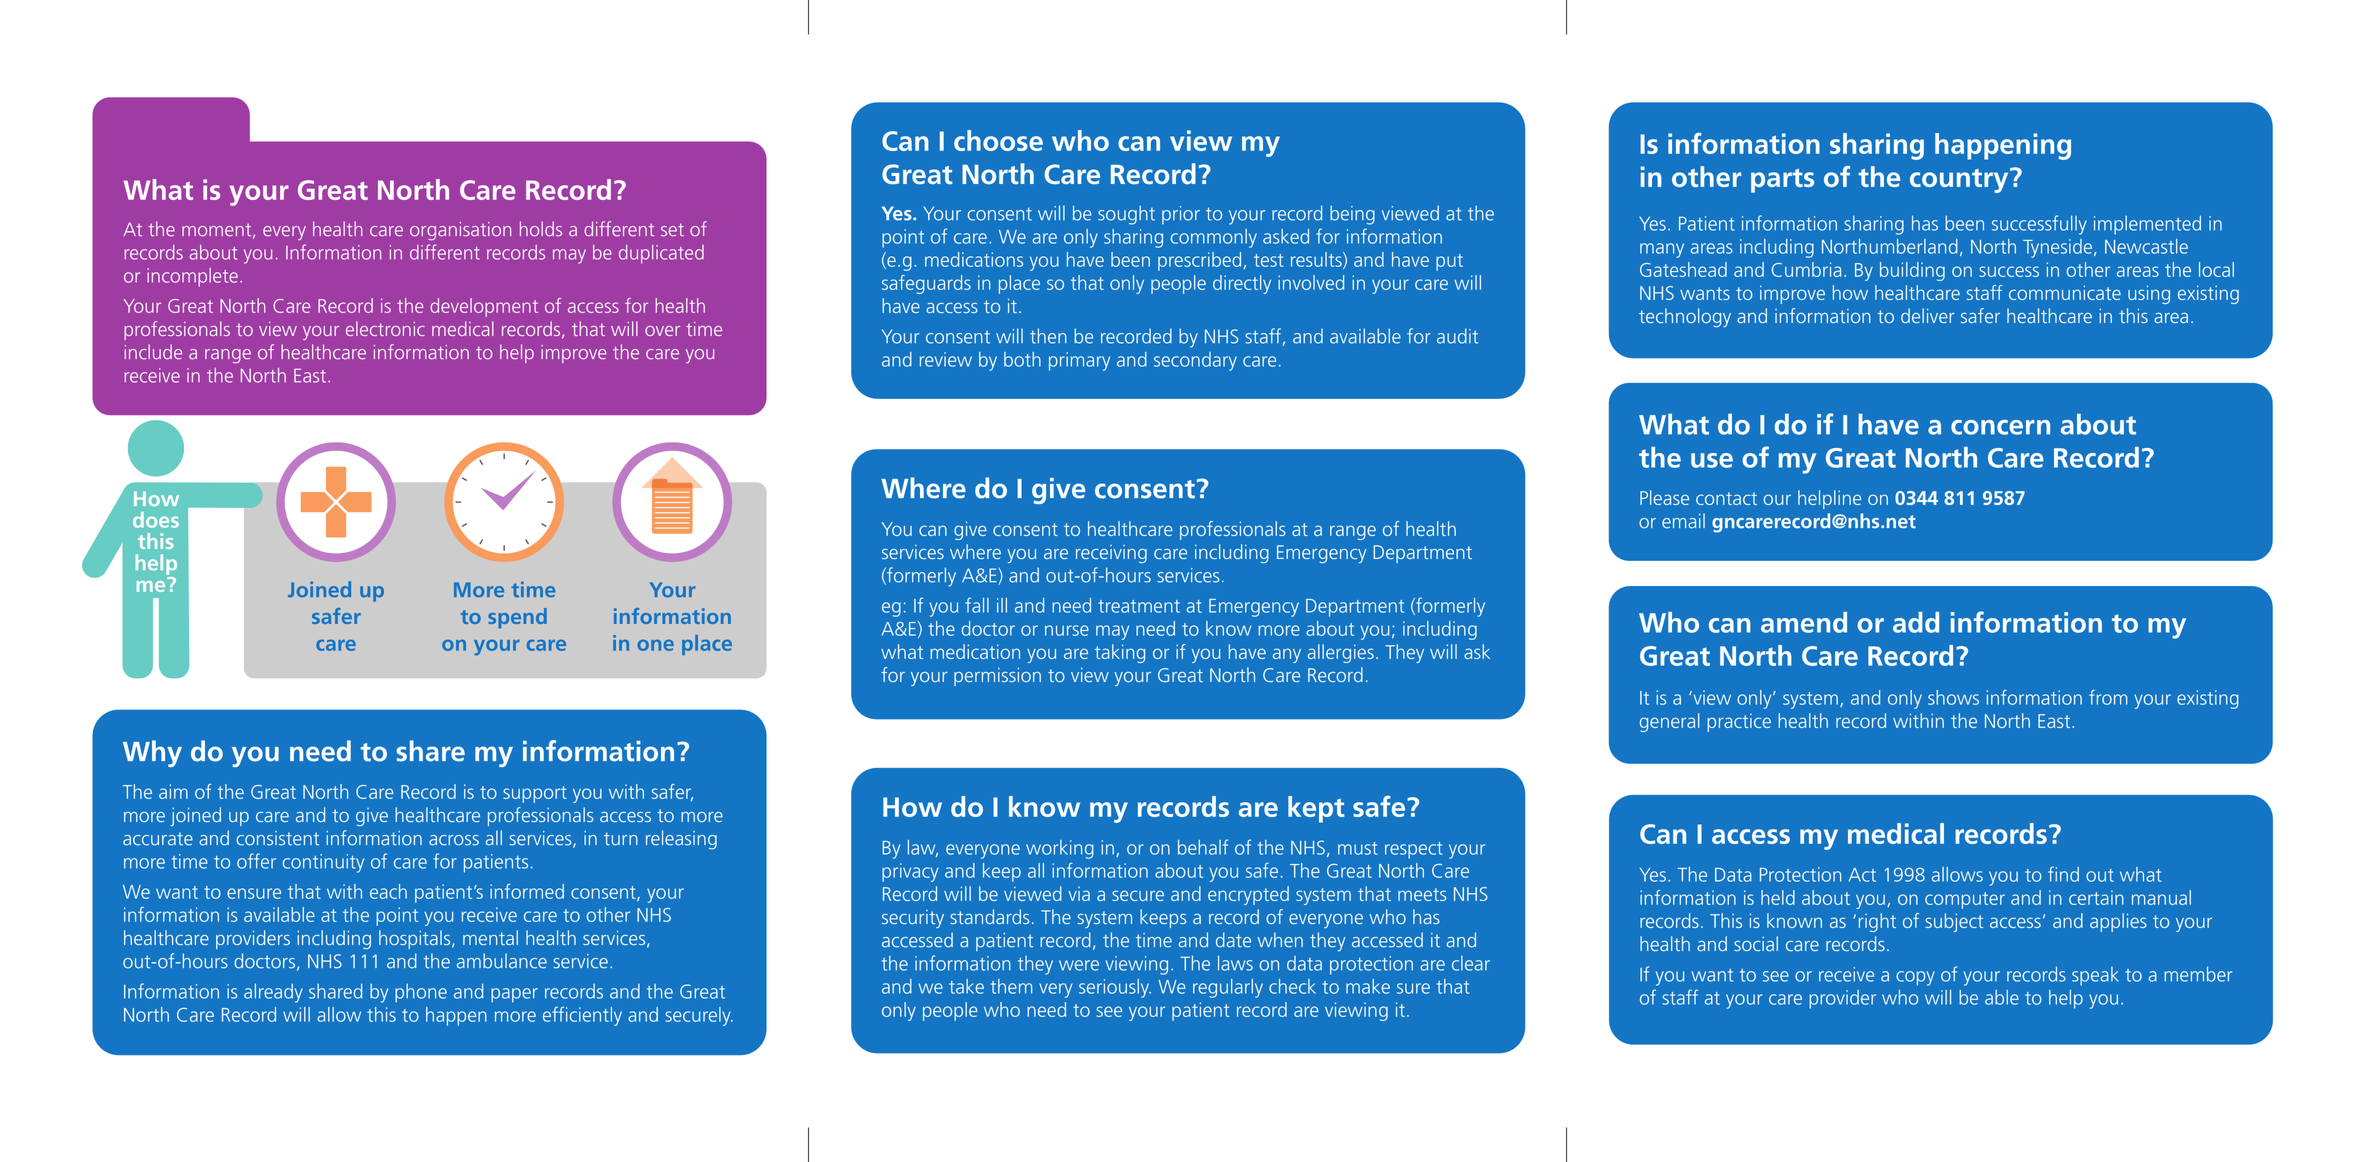  I want to click on concern, so click(2000, 427).
